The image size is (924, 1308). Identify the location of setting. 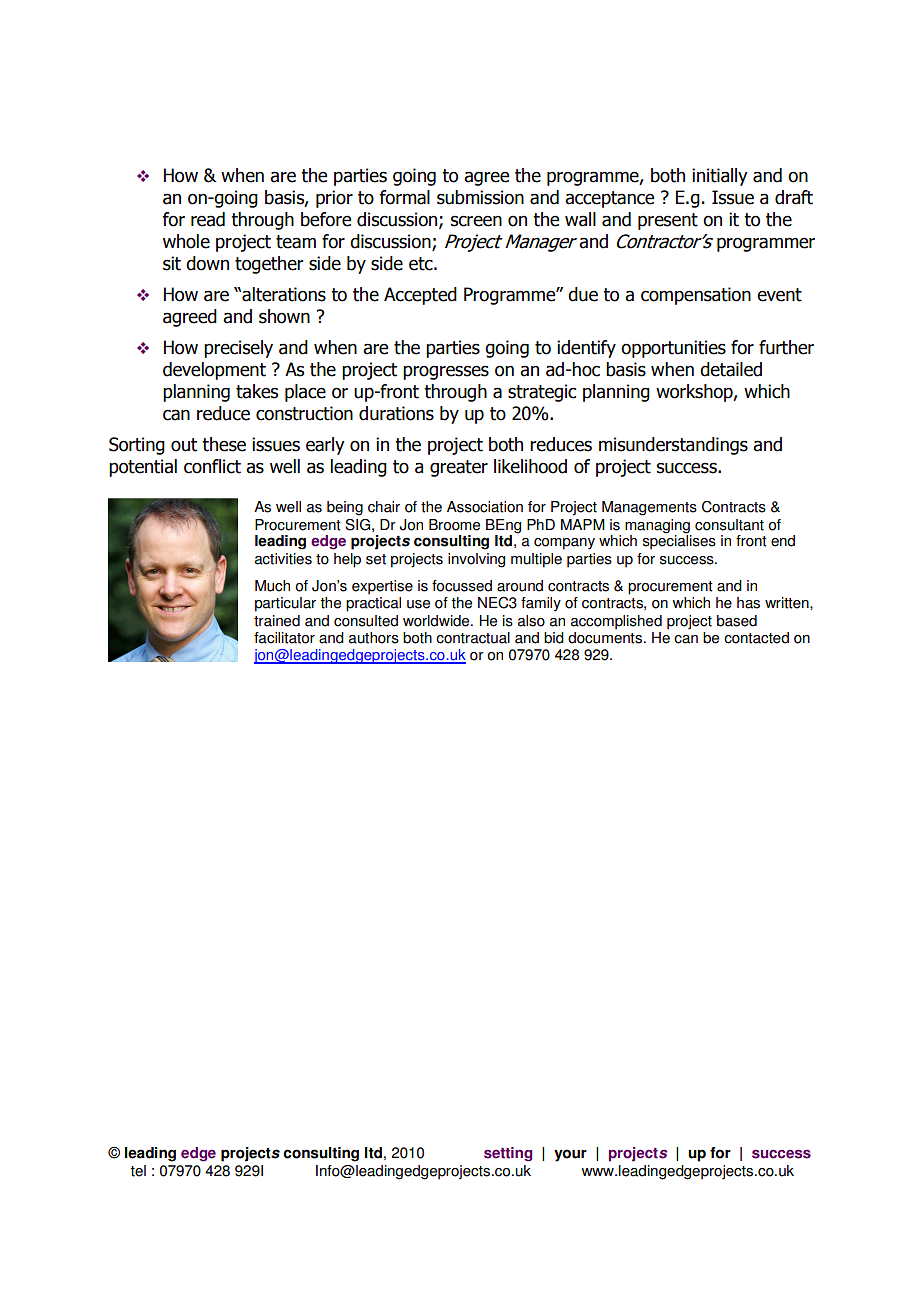
(508, 1154).
